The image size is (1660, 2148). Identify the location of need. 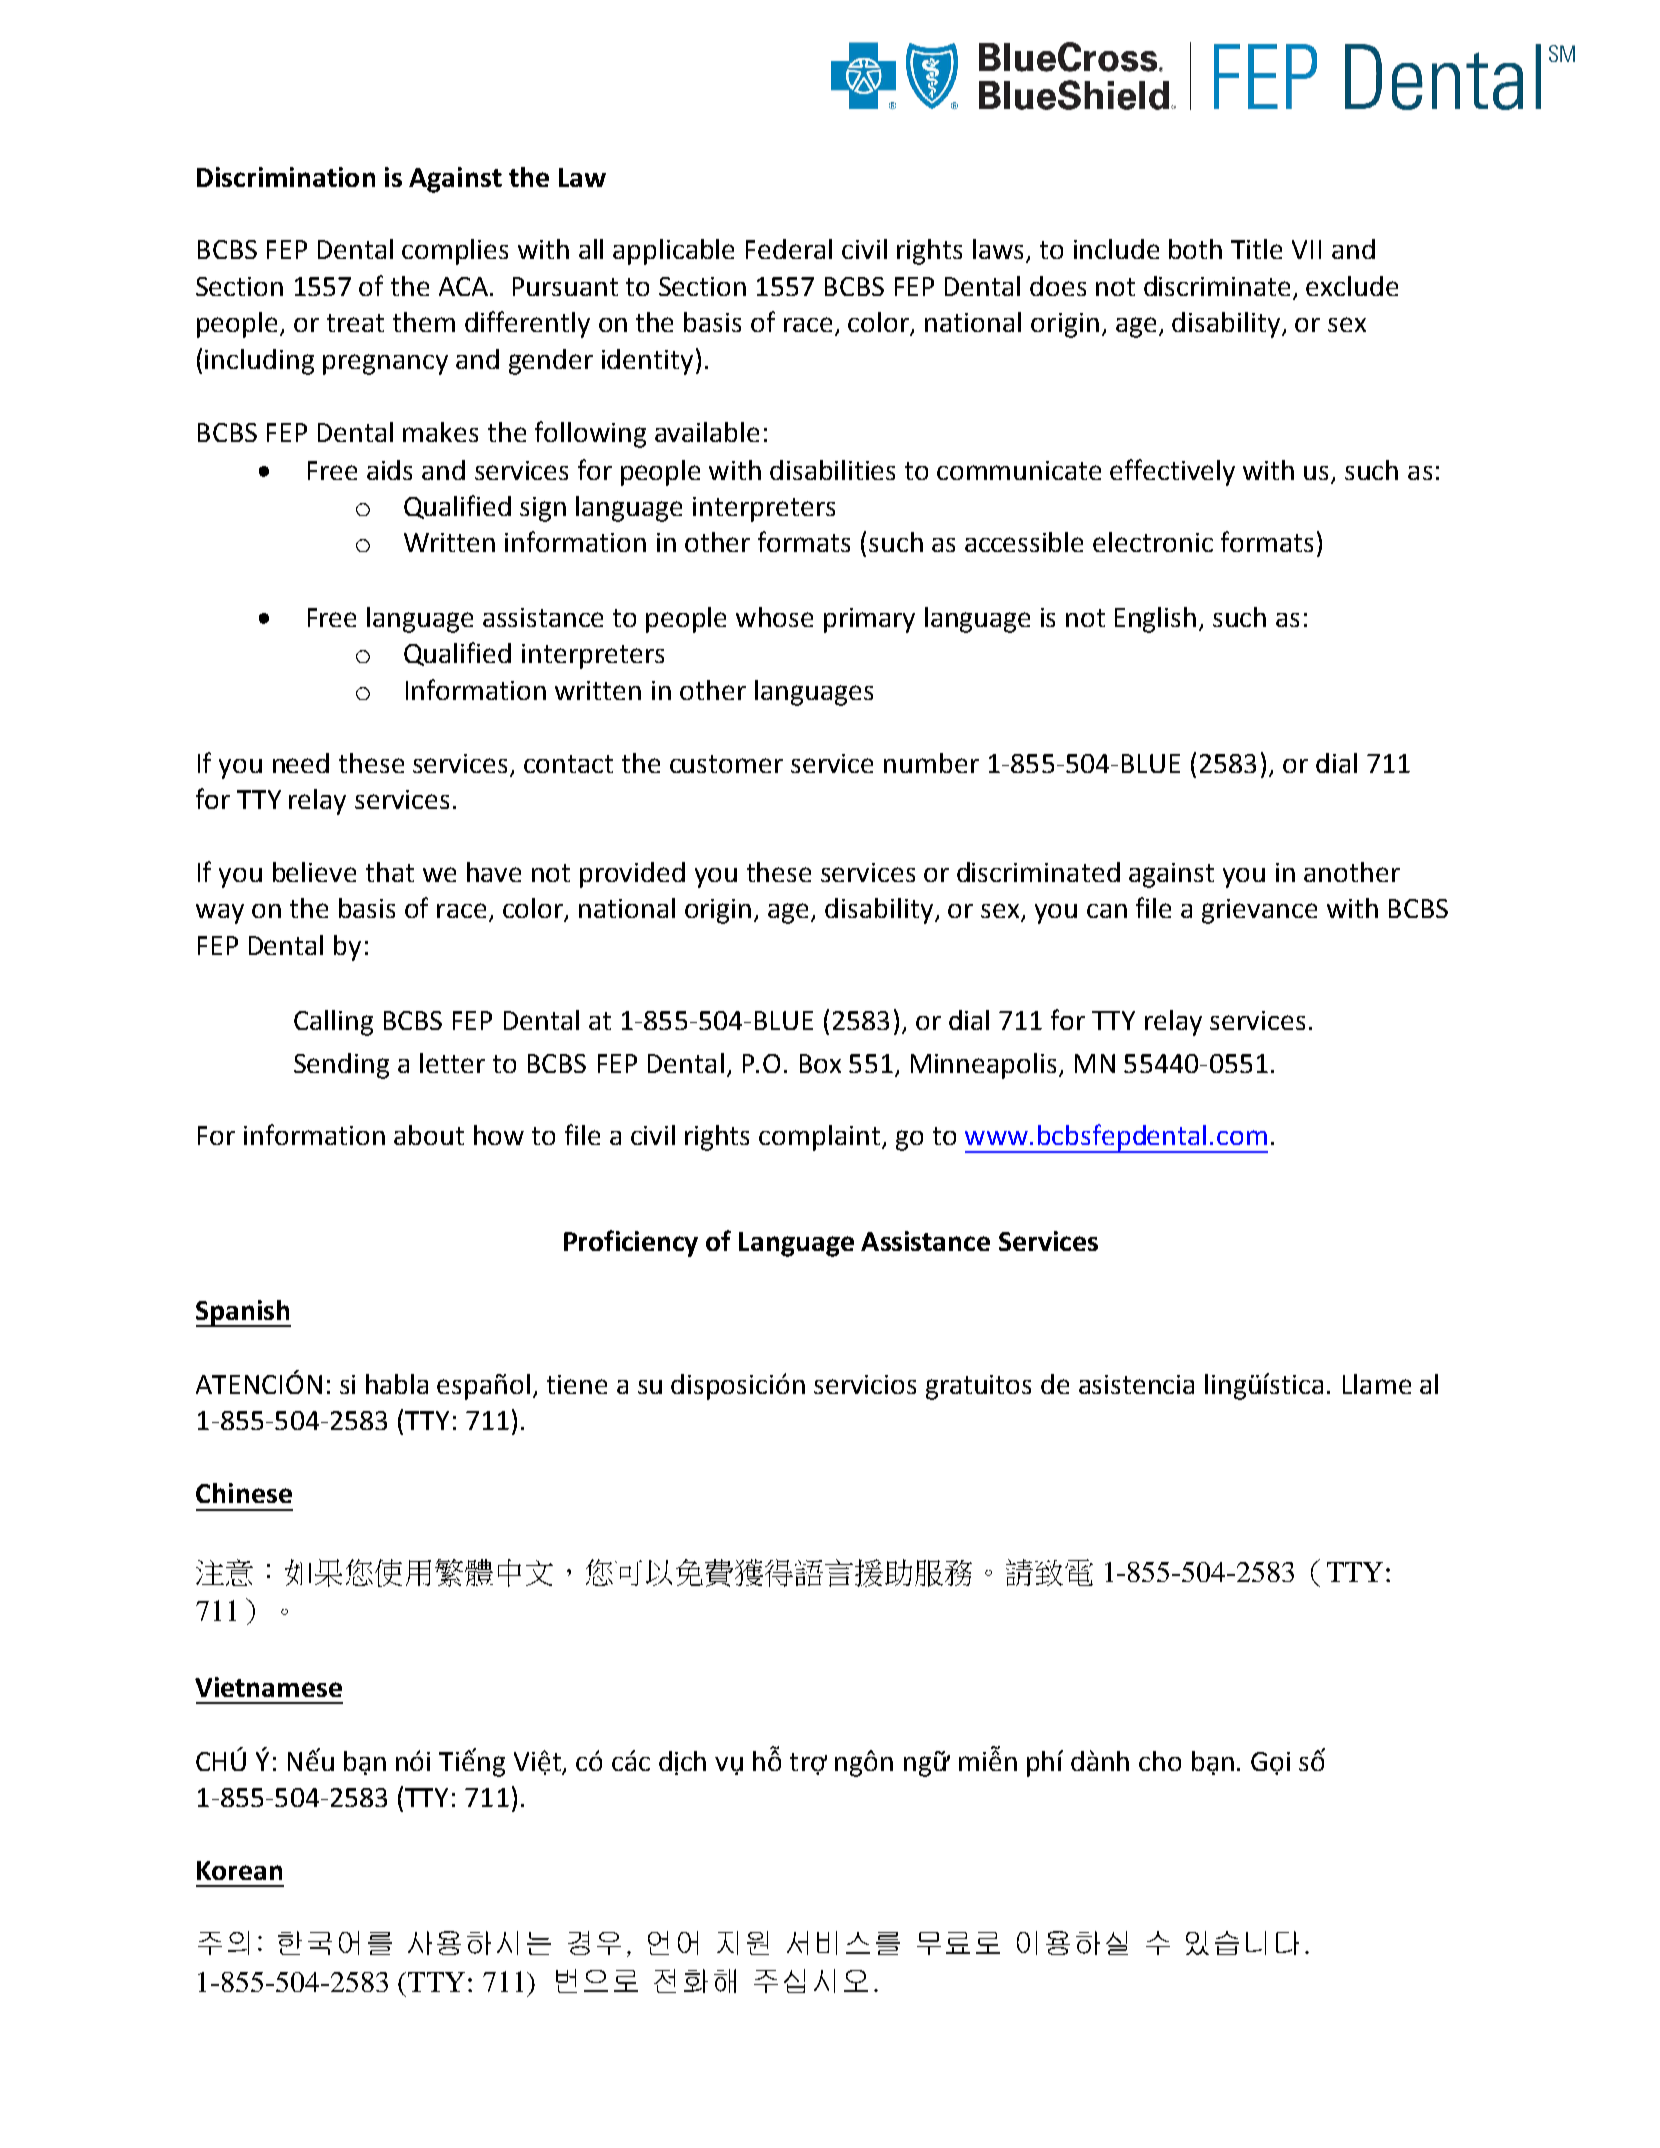
(301, 763).
